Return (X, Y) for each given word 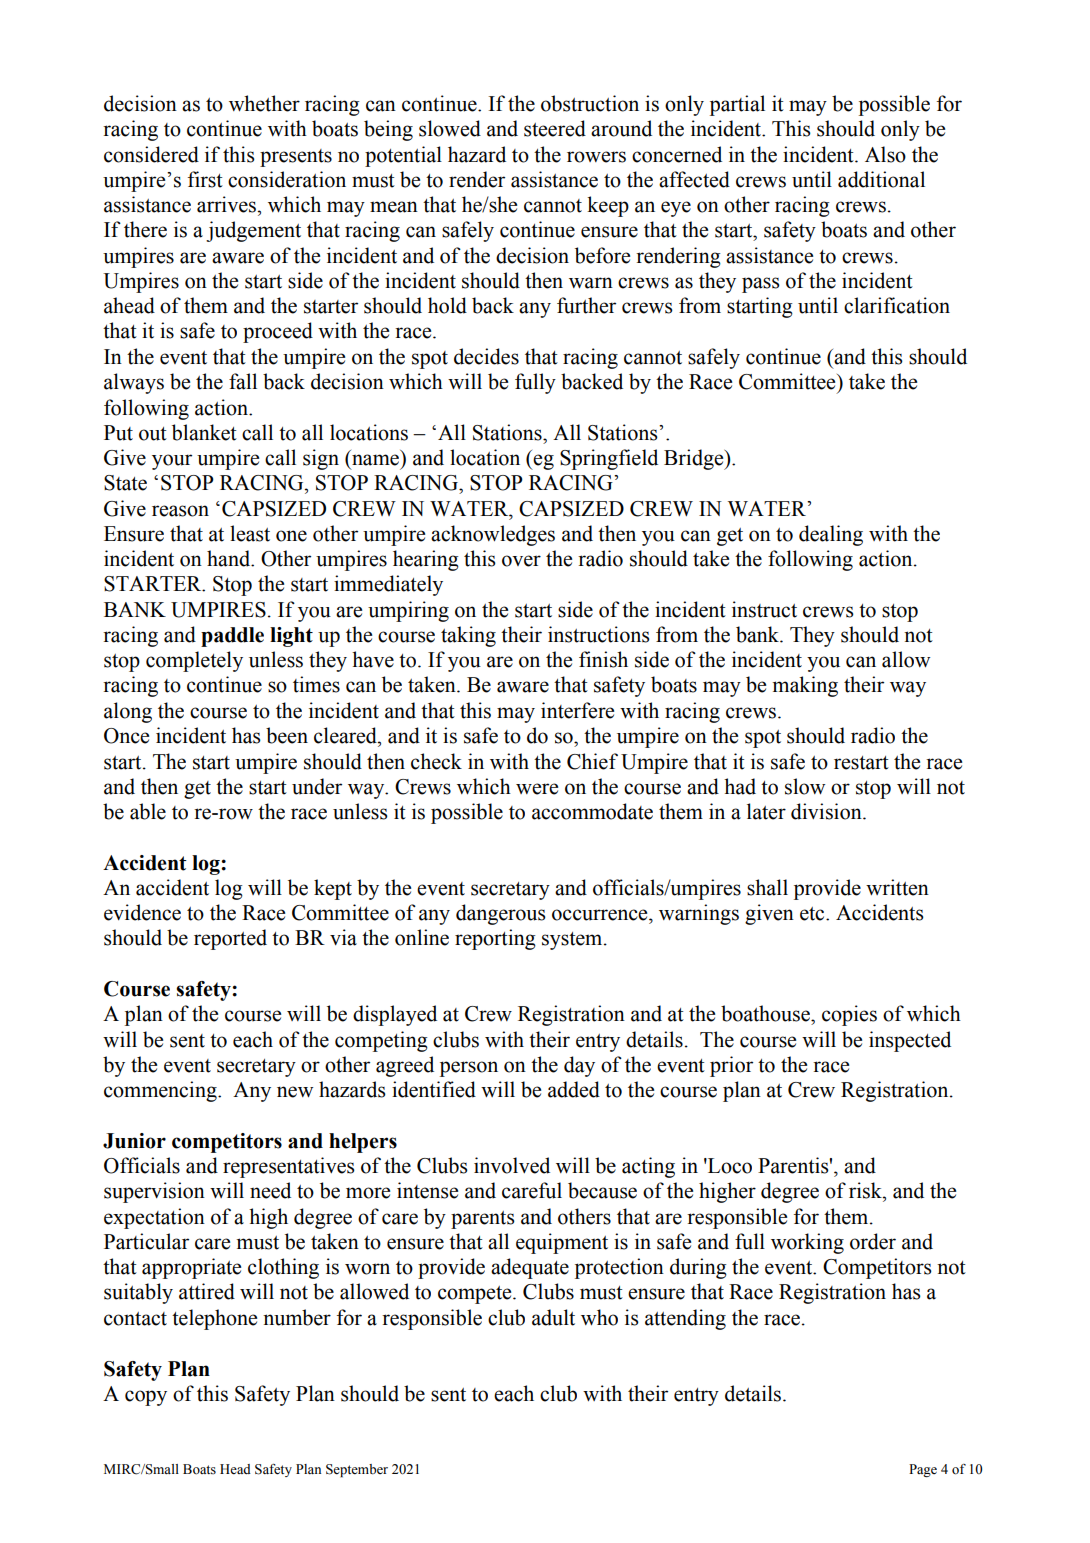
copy (146, 1398)
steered (555, 128)
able (148, 811)
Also (885, 154)
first (205, 179)
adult (553, 1317)
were (537, 789)
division (827, 811)
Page (923, 1470)
